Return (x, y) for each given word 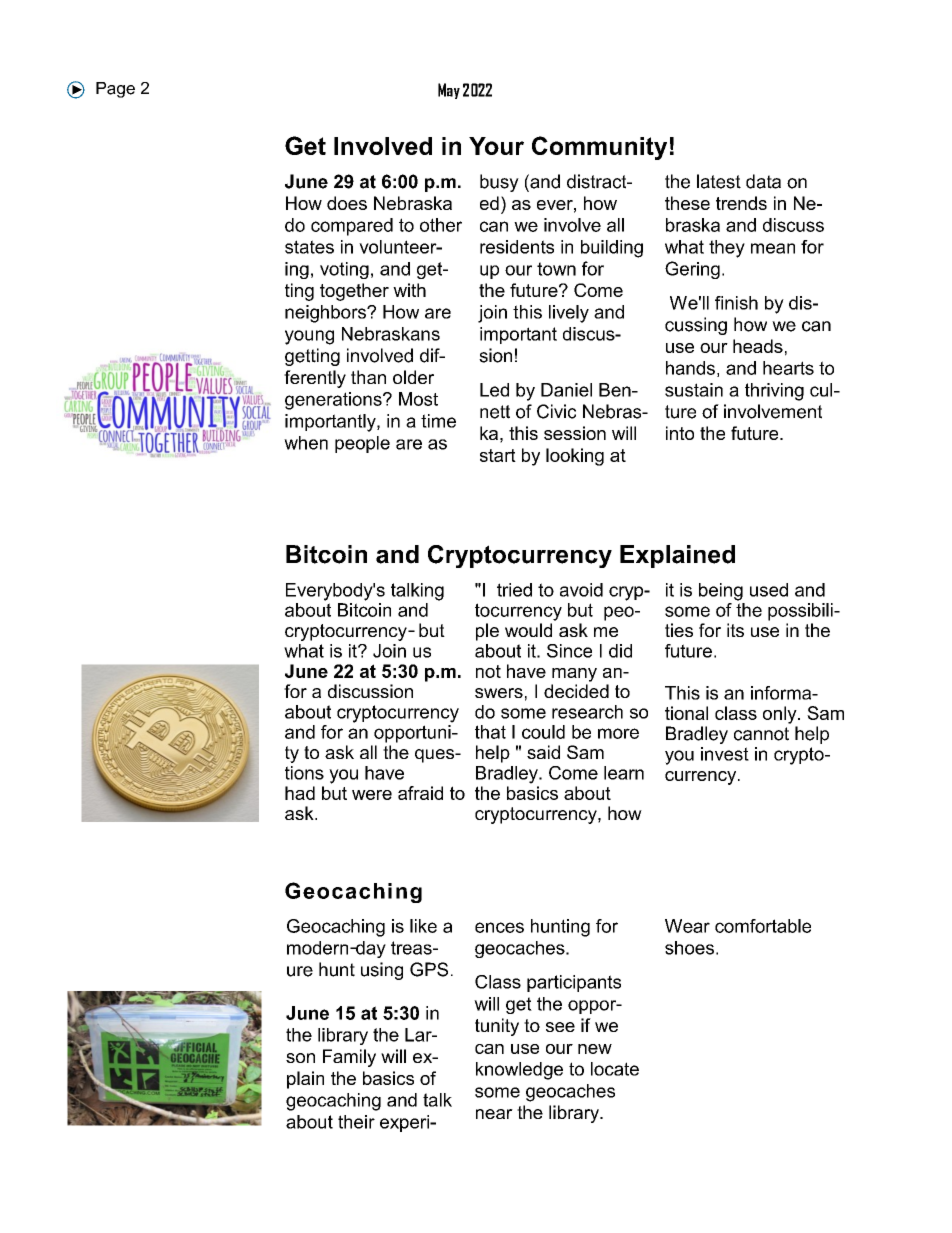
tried (514, 590)
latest (719, 181)
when (306, 443)
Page (115, 90)
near (494, 1114)
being (721, 592)
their (356, 1122)
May (449, 91)
